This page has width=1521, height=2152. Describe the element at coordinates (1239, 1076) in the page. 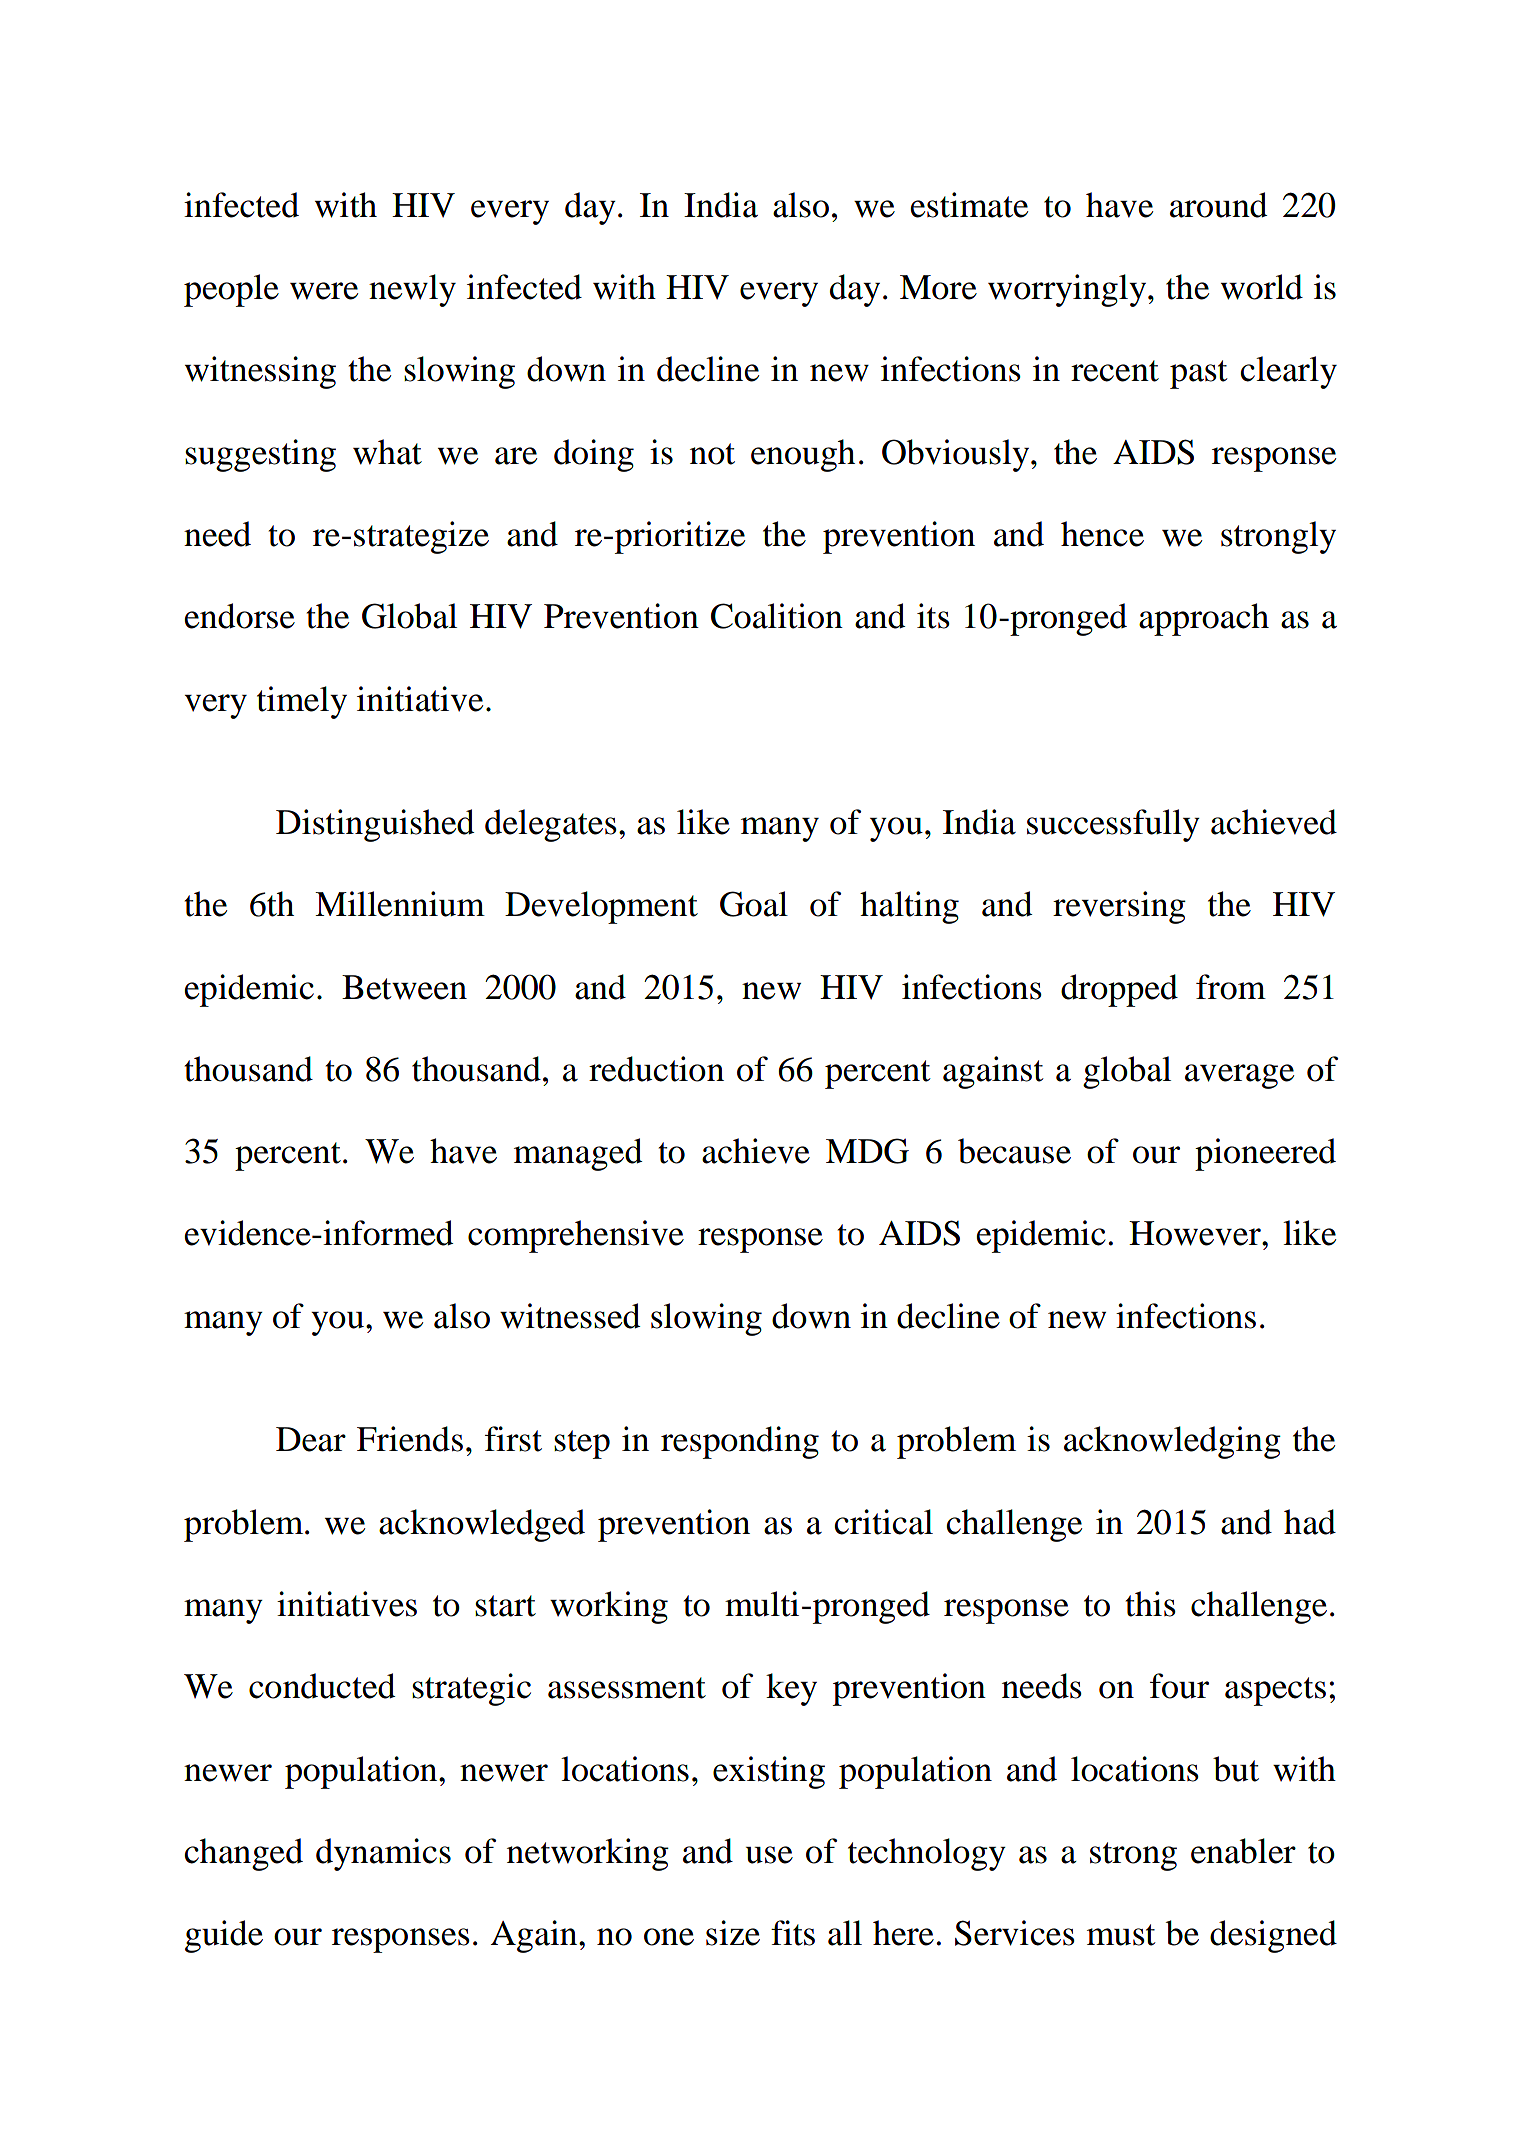

I see `average` at that location.
